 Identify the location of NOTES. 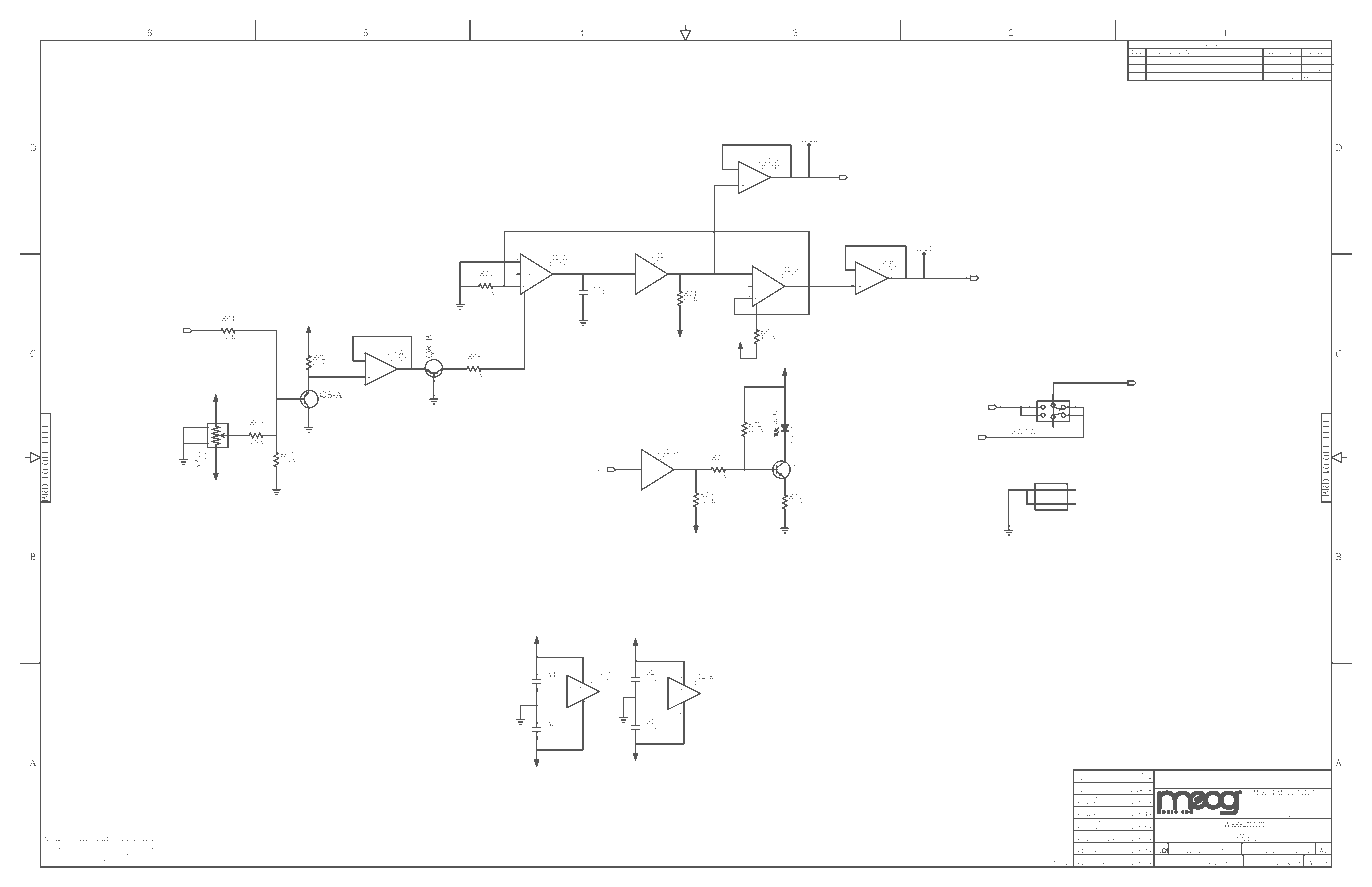
(53, 839).
